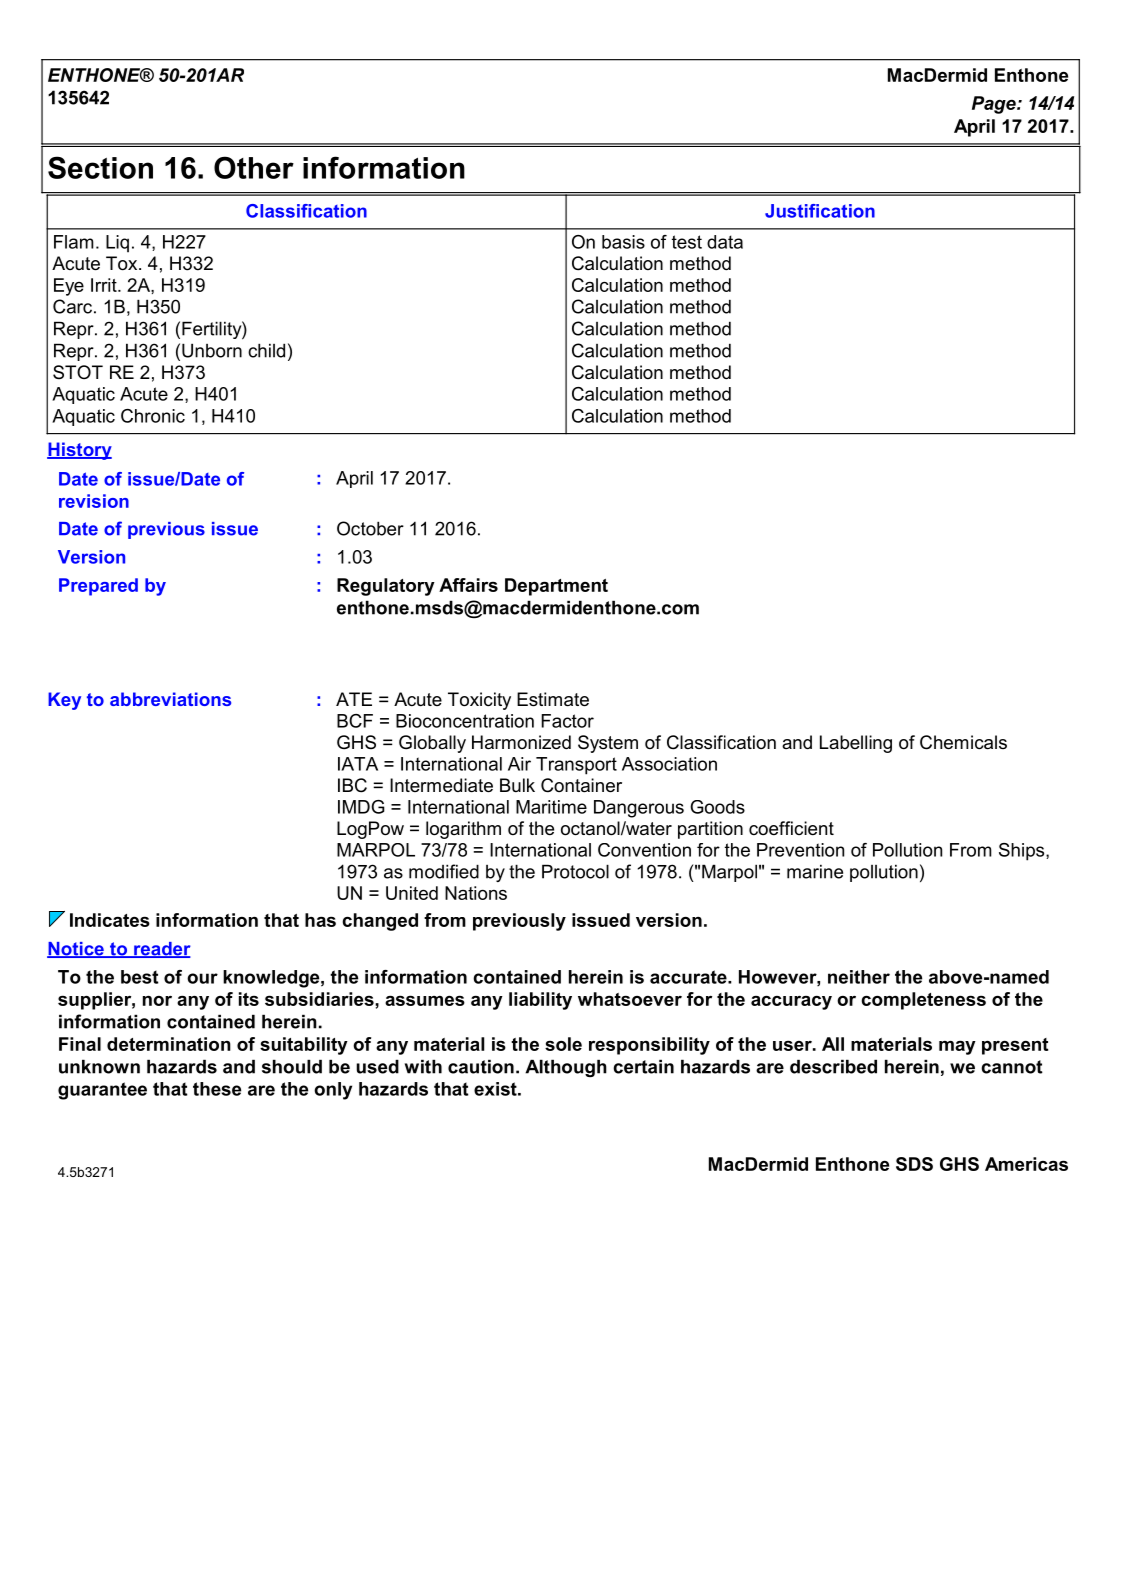  Describe the element at coordinates (1026, 1164) in the screenshot. I see `Americas` at that location.
